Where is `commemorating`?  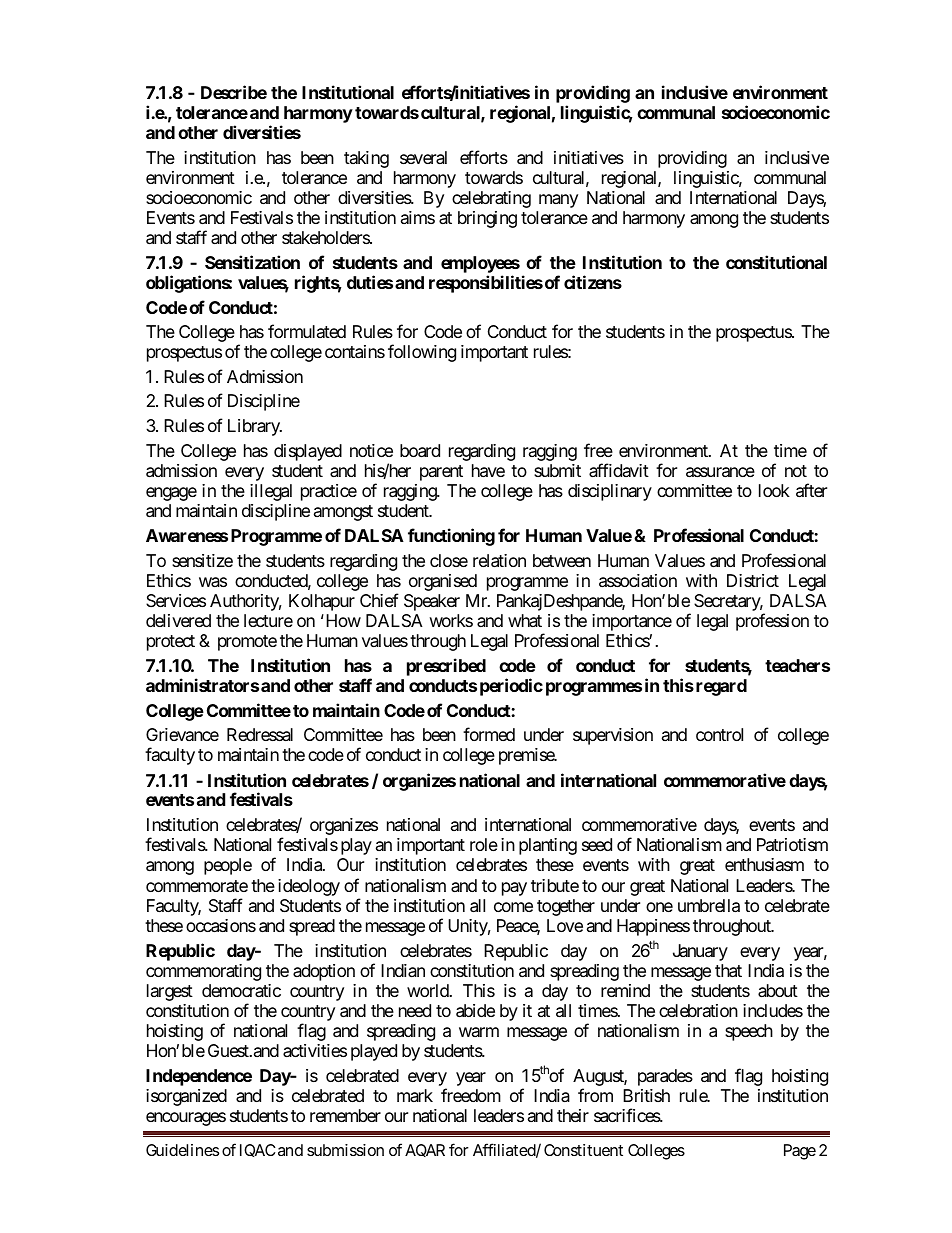
commemorating is located at coordinates (203, 972).
